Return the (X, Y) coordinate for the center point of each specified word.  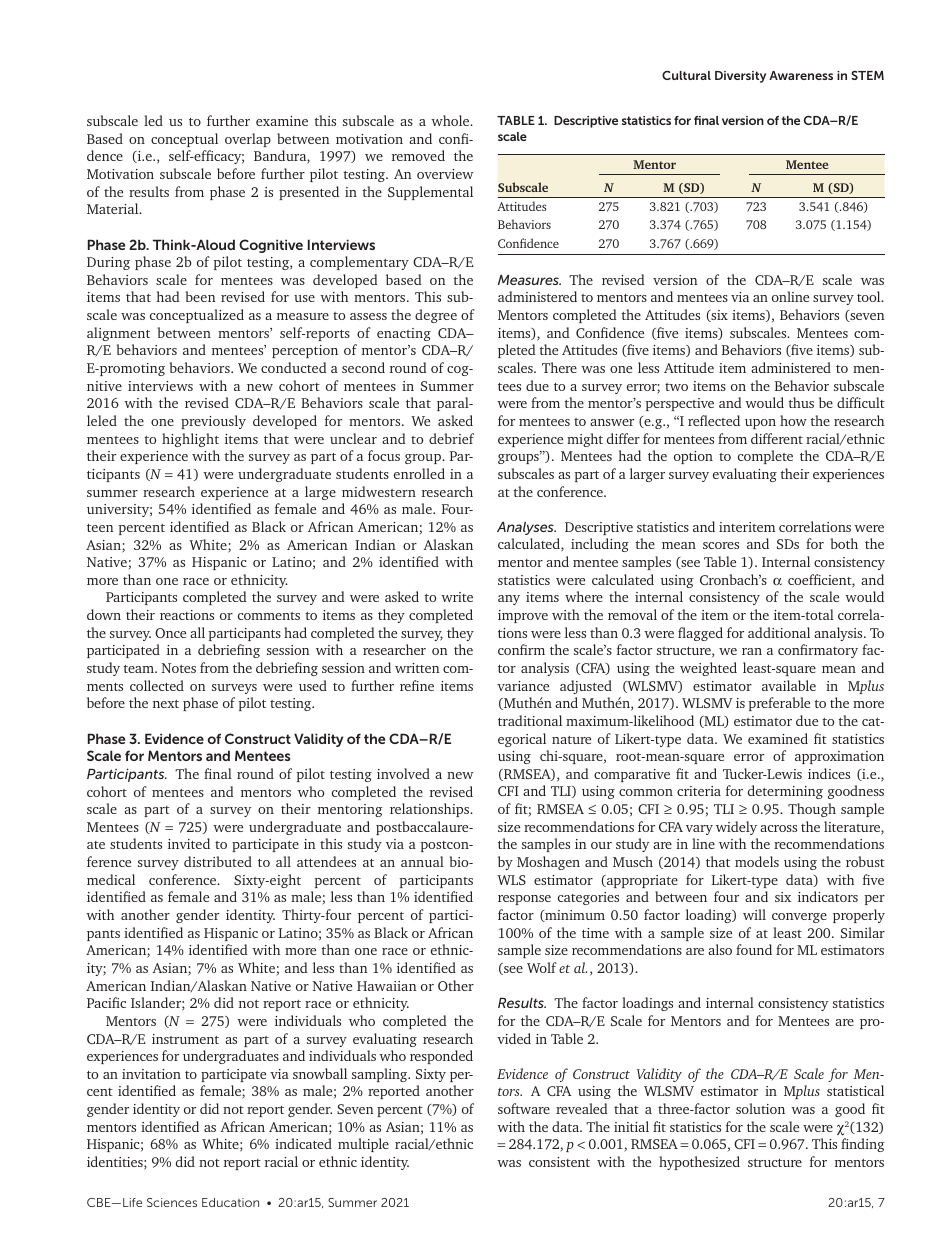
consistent (559, 1162)
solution (760, 1108)
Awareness (801, 75)
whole (451, 120)
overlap (248, 140)
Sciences (172, 1202)
